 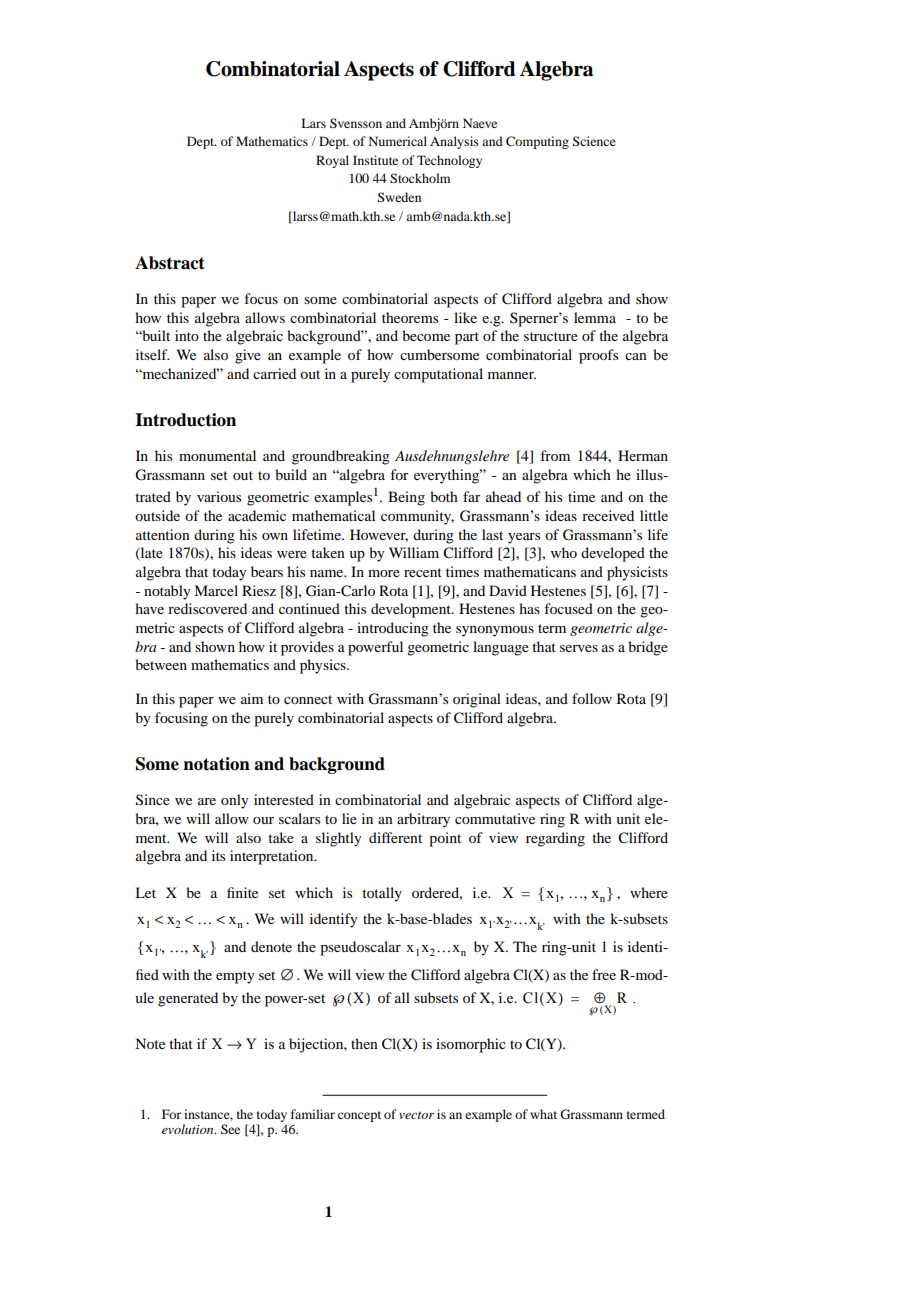 I want to click on various, so click(x=219, y=496).
